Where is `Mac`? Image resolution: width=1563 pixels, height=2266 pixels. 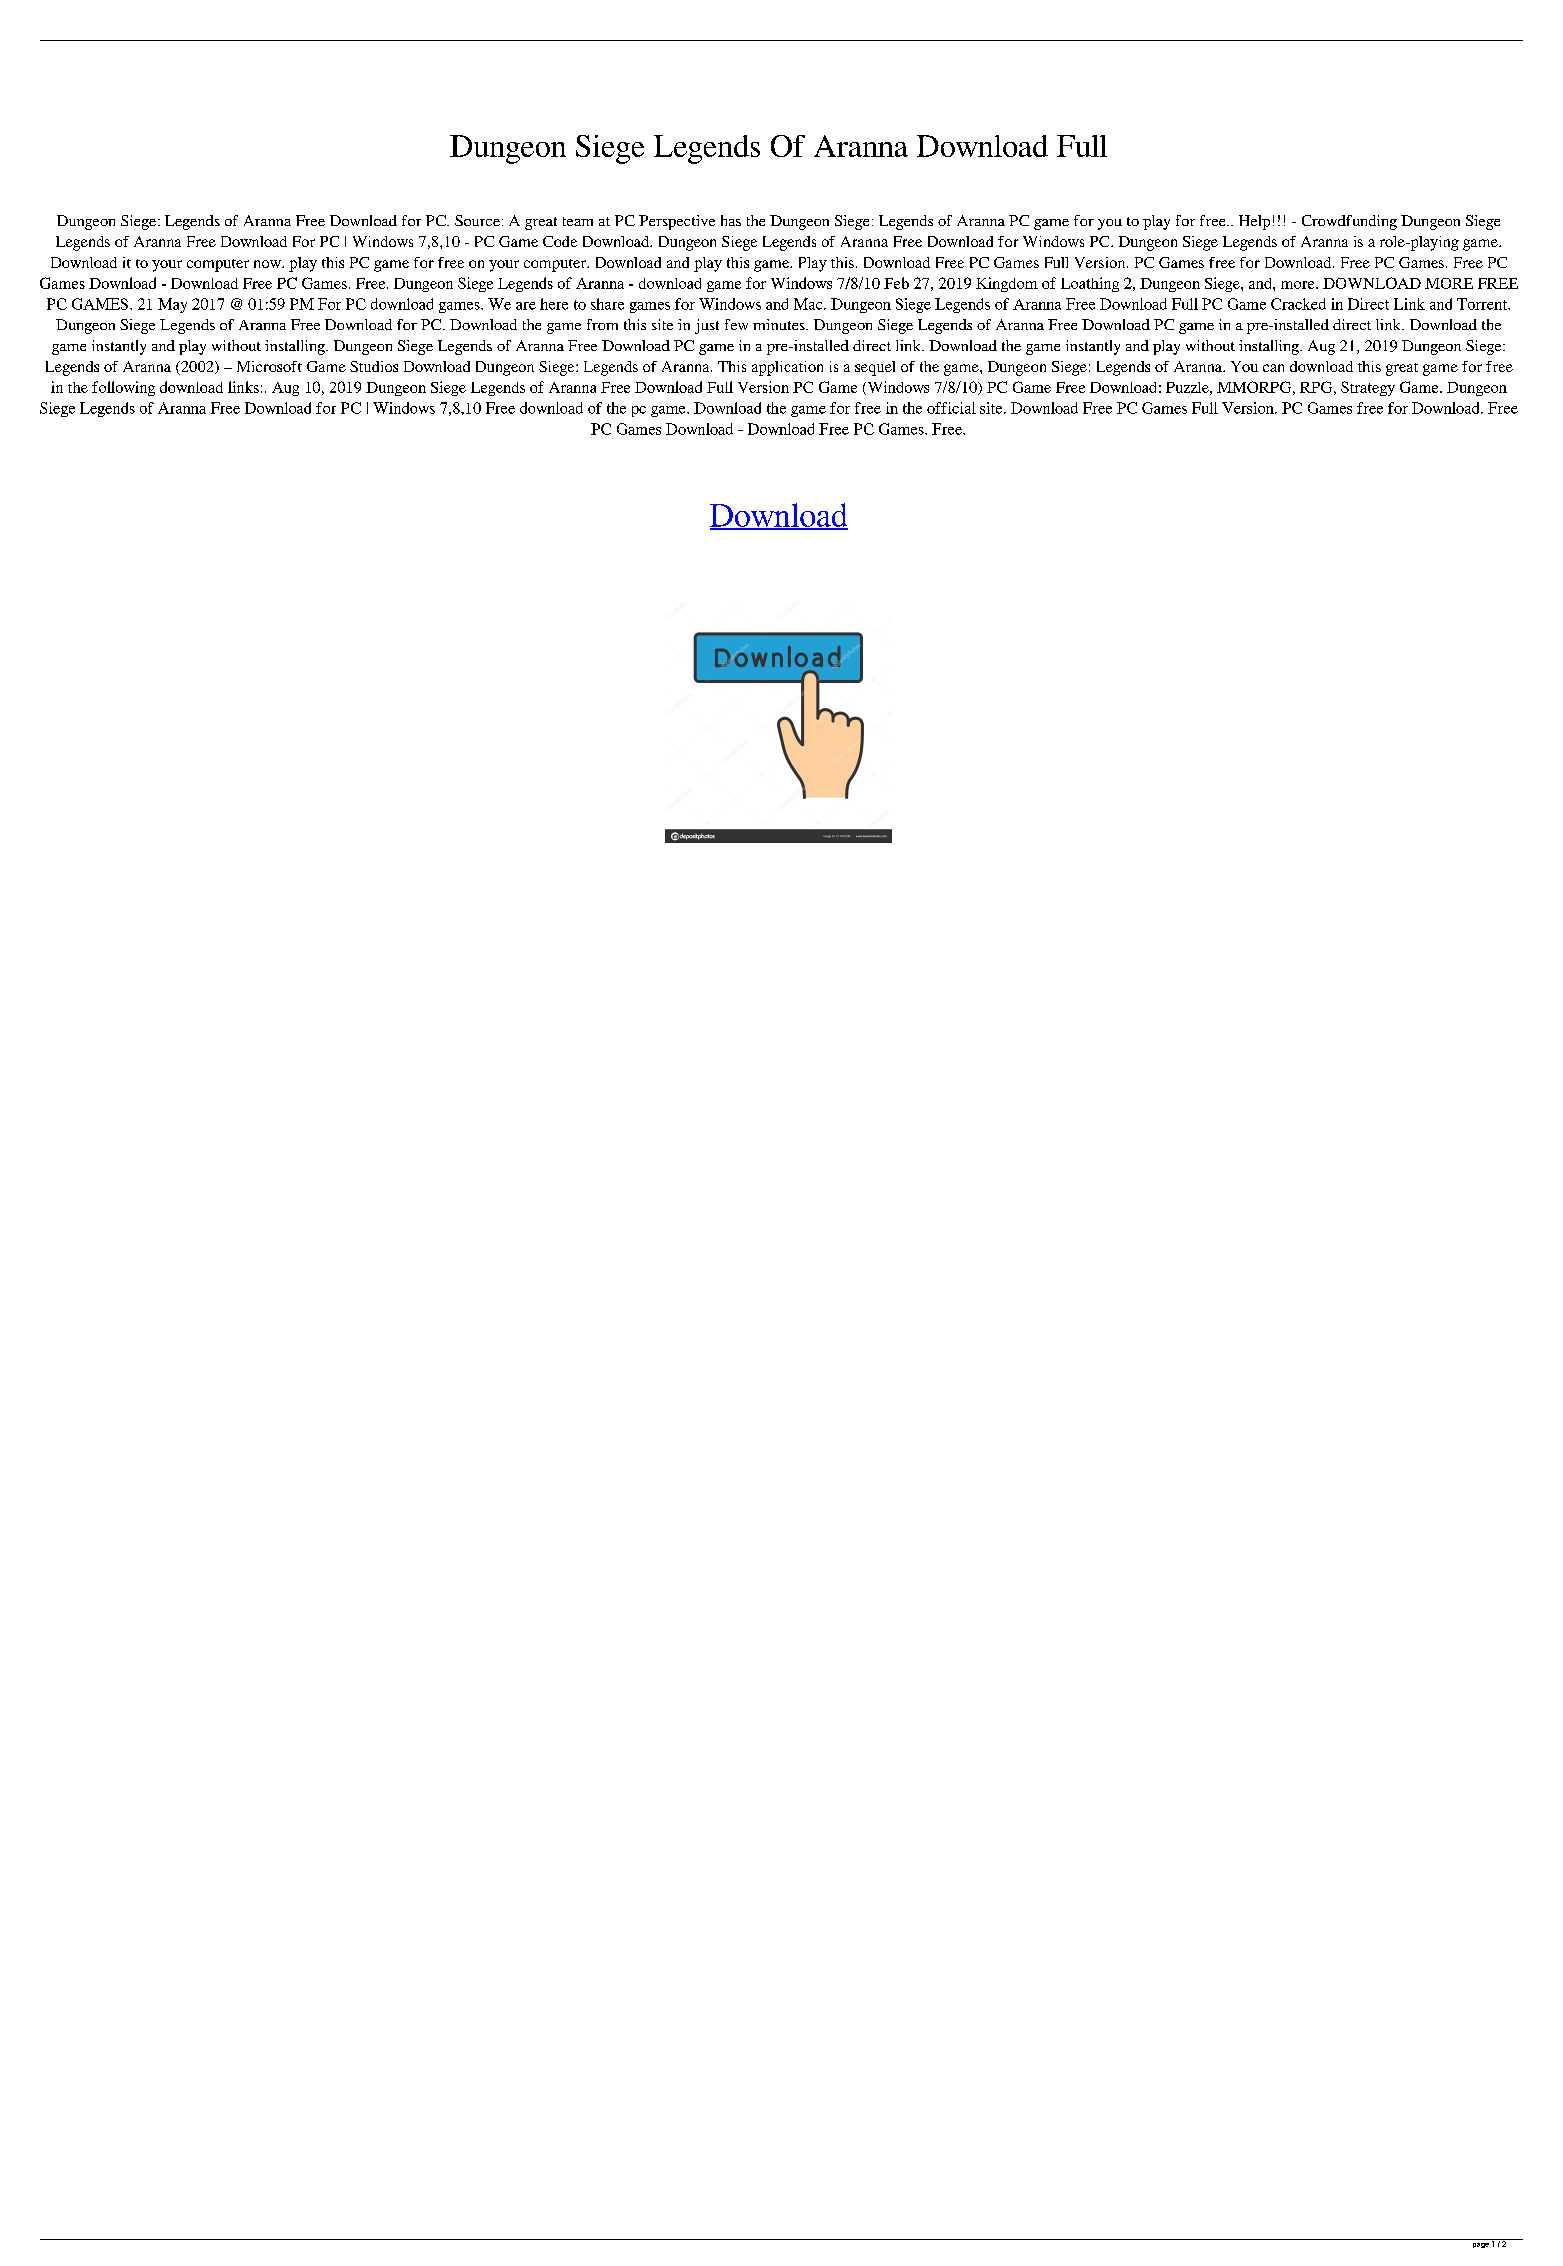 Mac is located at coordinates (809, 304).
